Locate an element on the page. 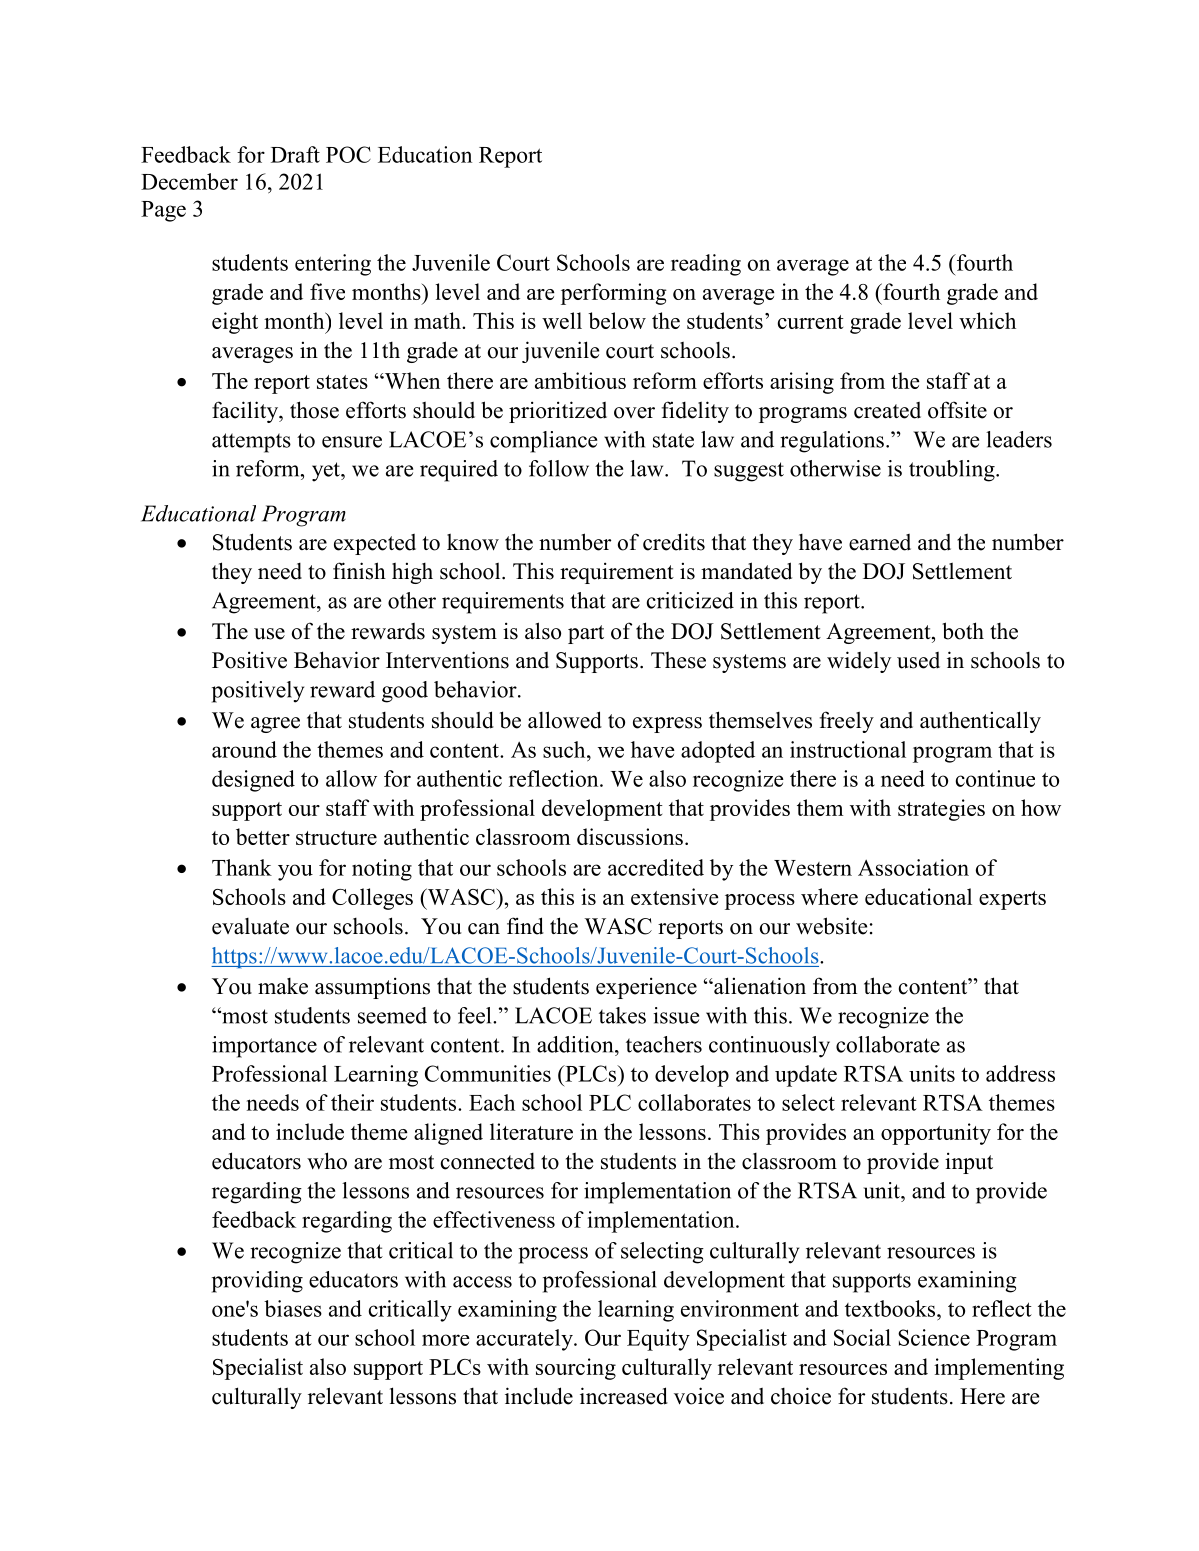  such is located at coordinates (565, 749).
